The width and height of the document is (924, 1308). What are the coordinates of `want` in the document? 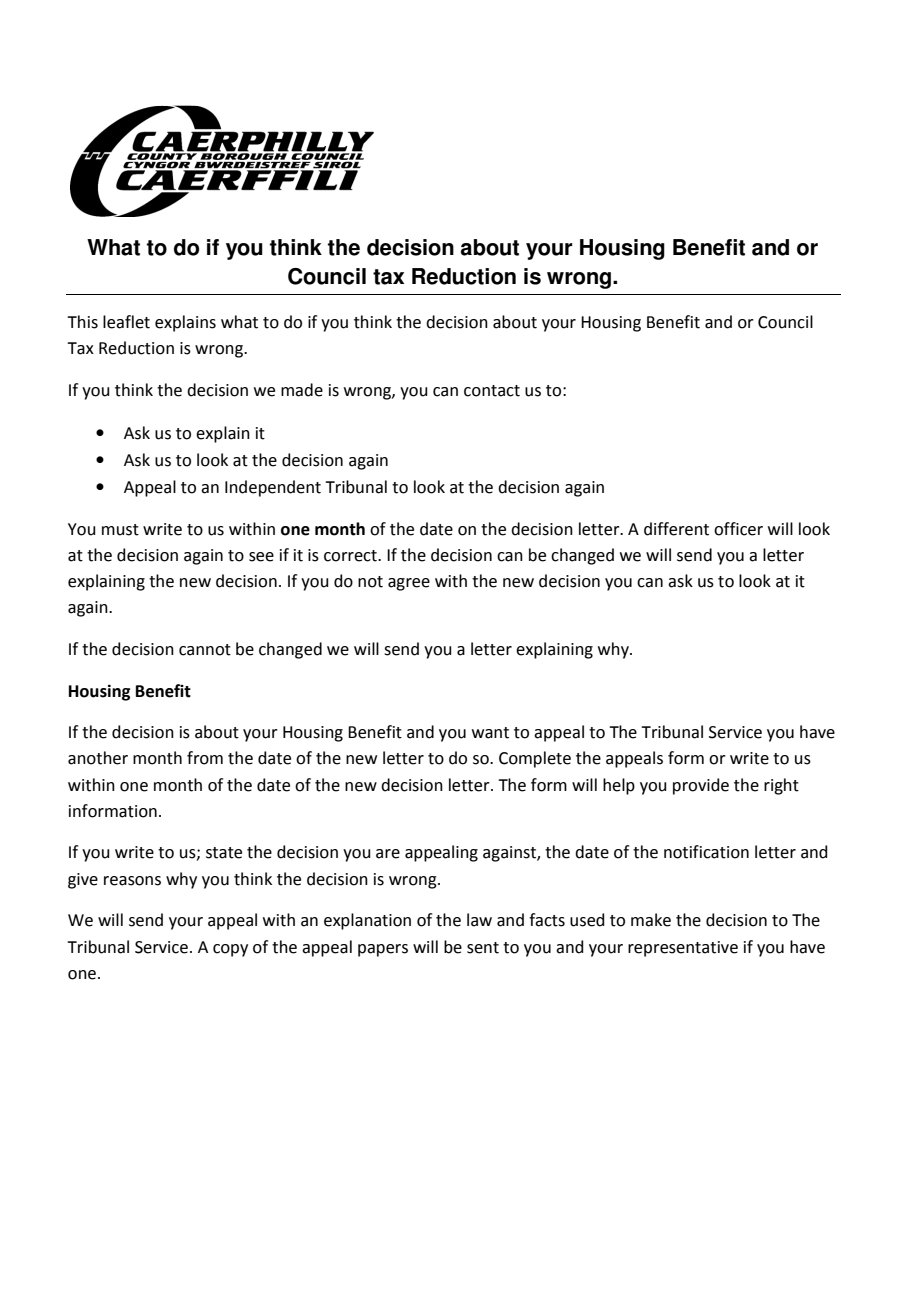 It's located at (490, 733).
